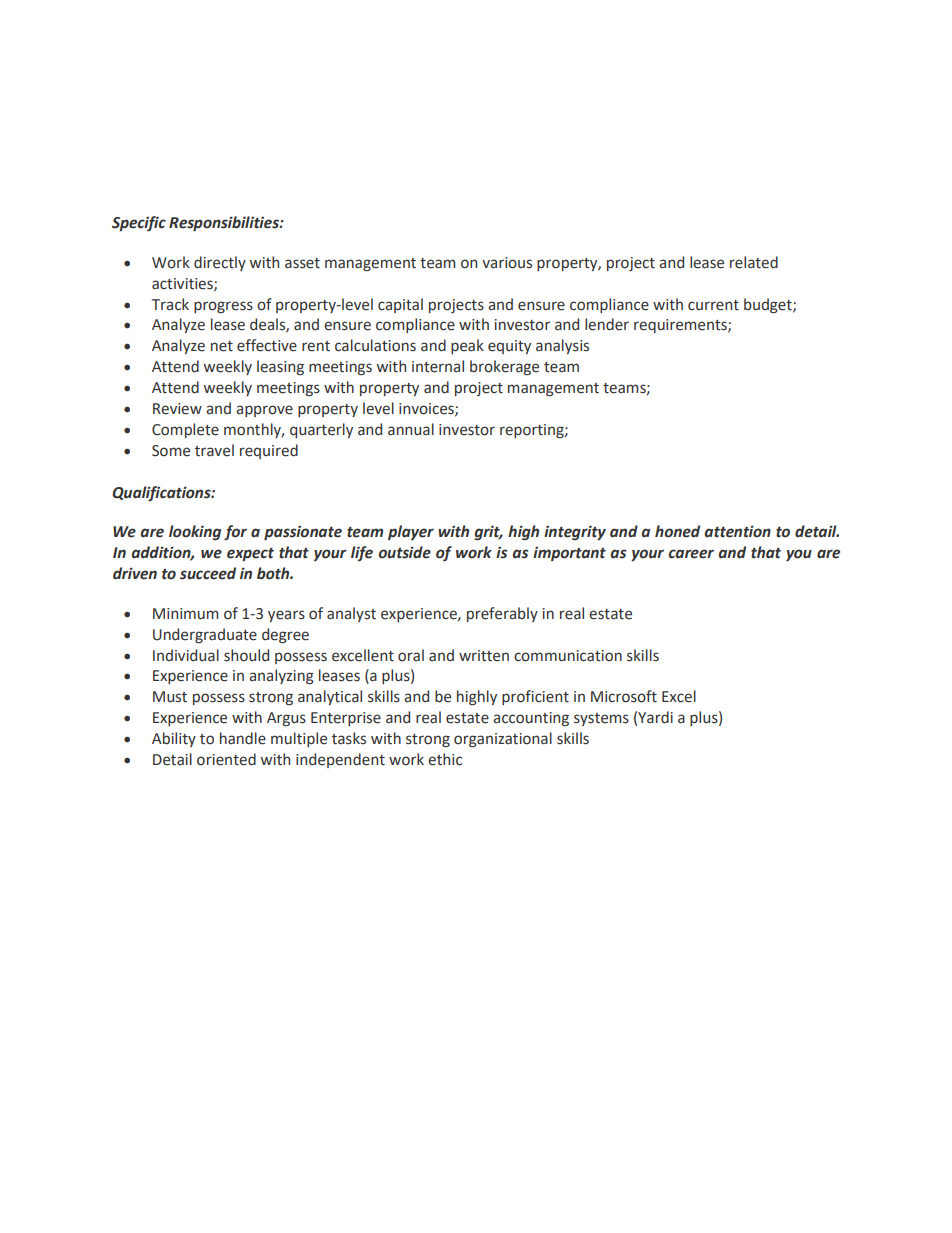 Image resolution: width=952 pixels, height=1233 pixels. Describe the element at coordinates (507, 263) in the document. I see `various` at that location.
